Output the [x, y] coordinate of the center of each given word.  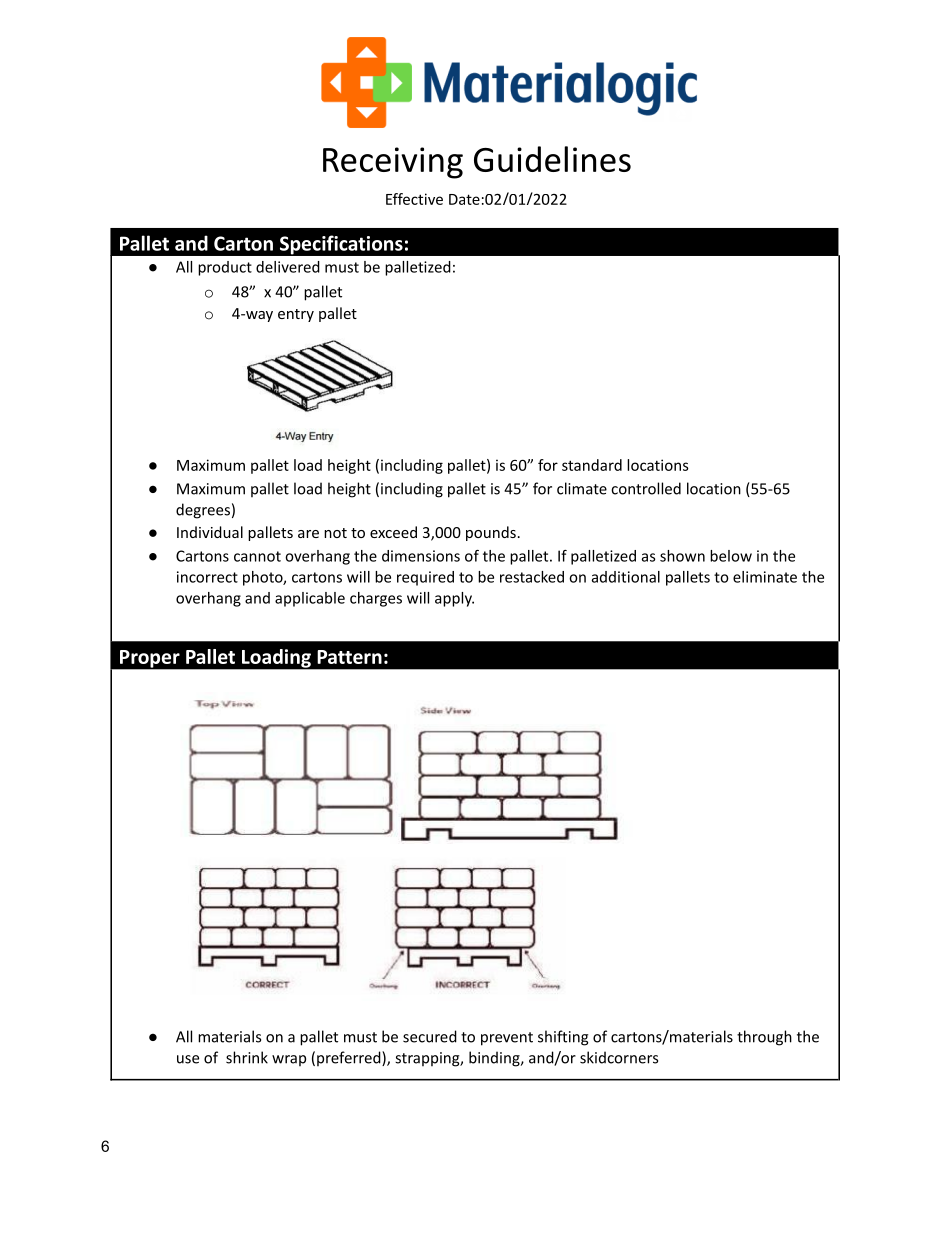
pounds [491, 533]
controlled [646, 488]
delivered [288, 267]
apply [454, 599]
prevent [507, 1039]
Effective [414, 199]
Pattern [349, 657]
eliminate [765, 577]
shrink [247, 1057]
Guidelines [552, 159]
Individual [210, 532]
